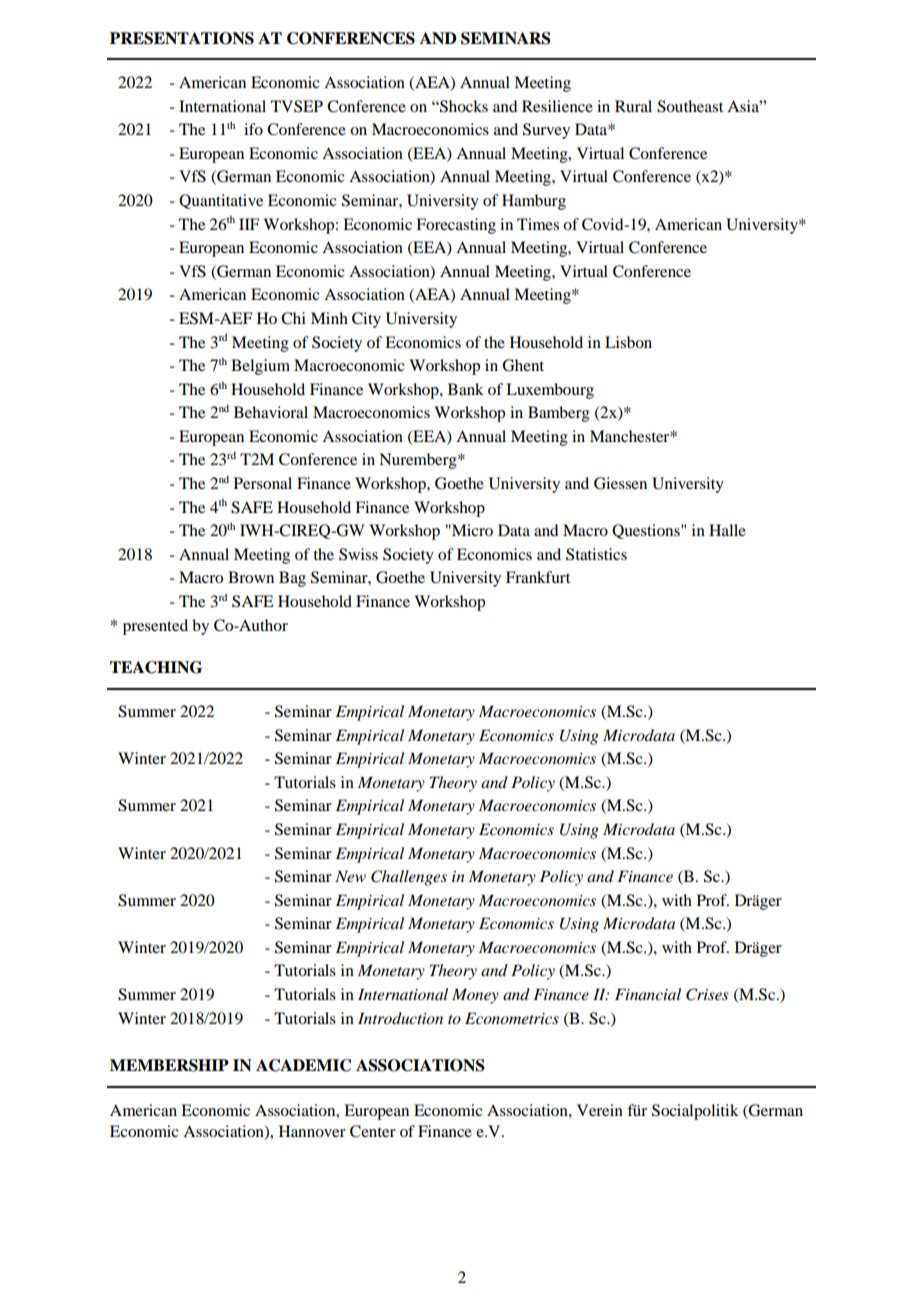 Image resolution: width=924 pixels, height=1308 pixels. What do you see at coordinates (358, 554) in the document?
I see `Swiss` at bounding box center [358, 554].
